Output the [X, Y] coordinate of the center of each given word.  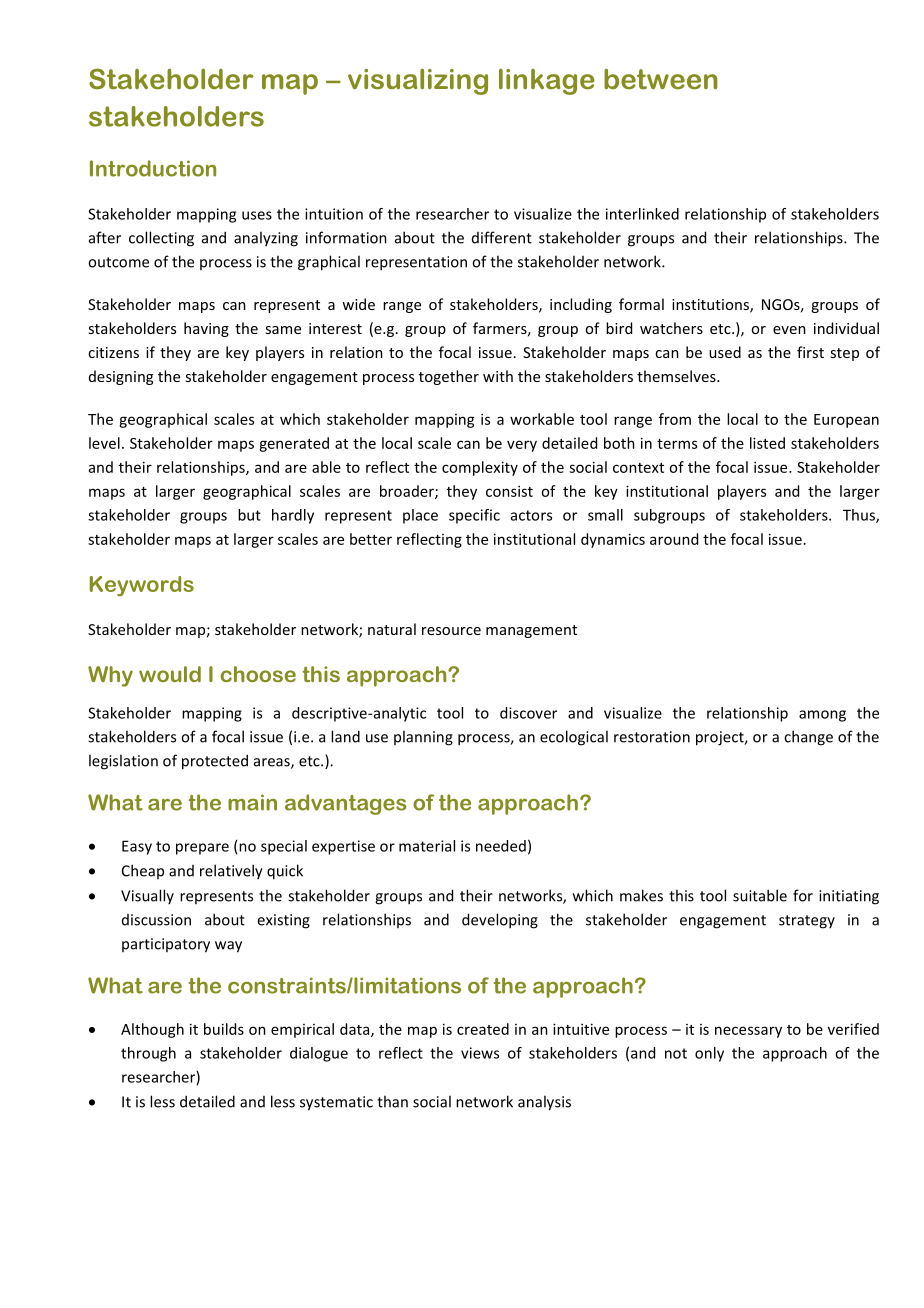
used [725, 352]
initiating [849, 897]
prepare [202, 849]
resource [451, 631]
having [206, 329]
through [148, 1054]
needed [501, 846]
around [674, 539]
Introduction [153, 168]
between [661, 79]
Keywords [142, 586]
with [498, 376]
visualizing [418, 82]
